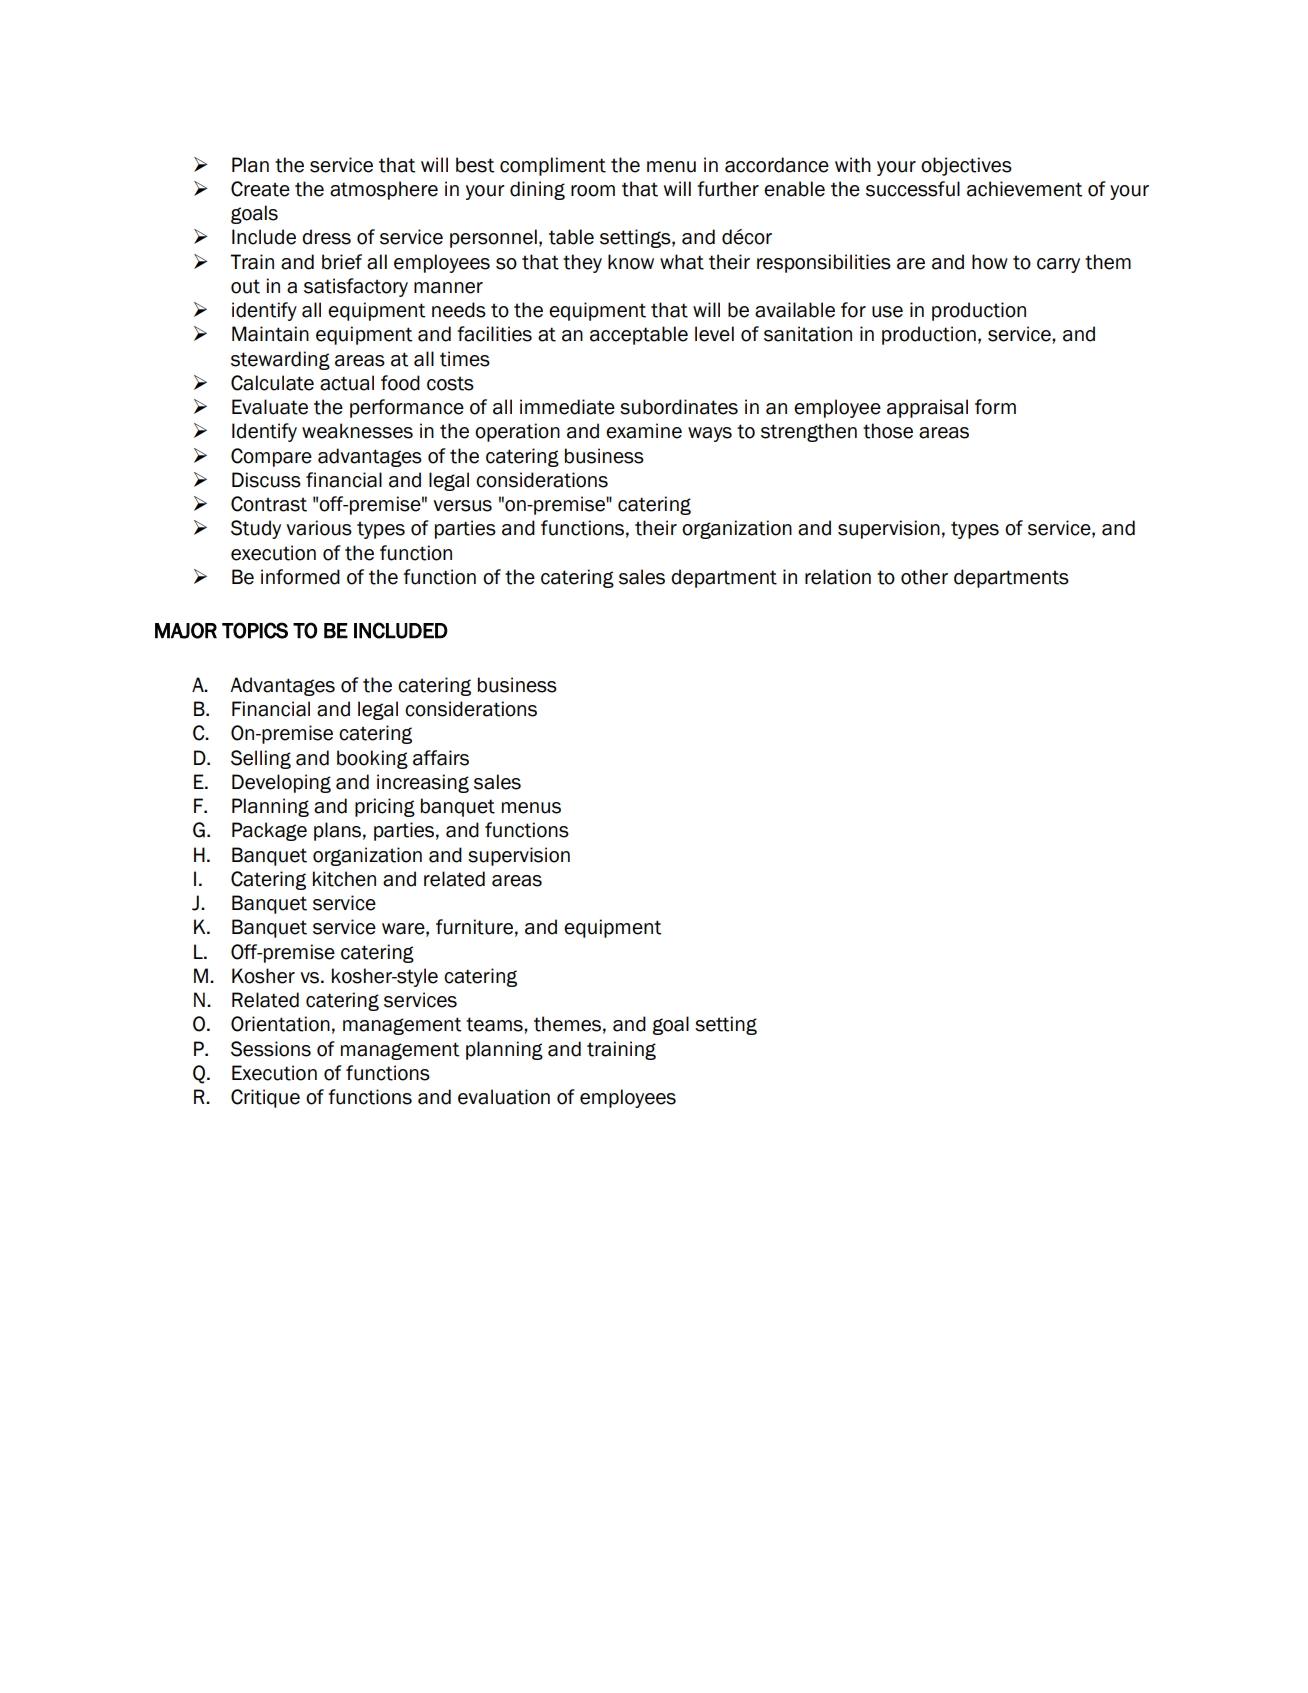 The height and width of the page is (1693, 1308). Describe the element at coordinates (260, 189) in the page. I see `Create` at that location.
